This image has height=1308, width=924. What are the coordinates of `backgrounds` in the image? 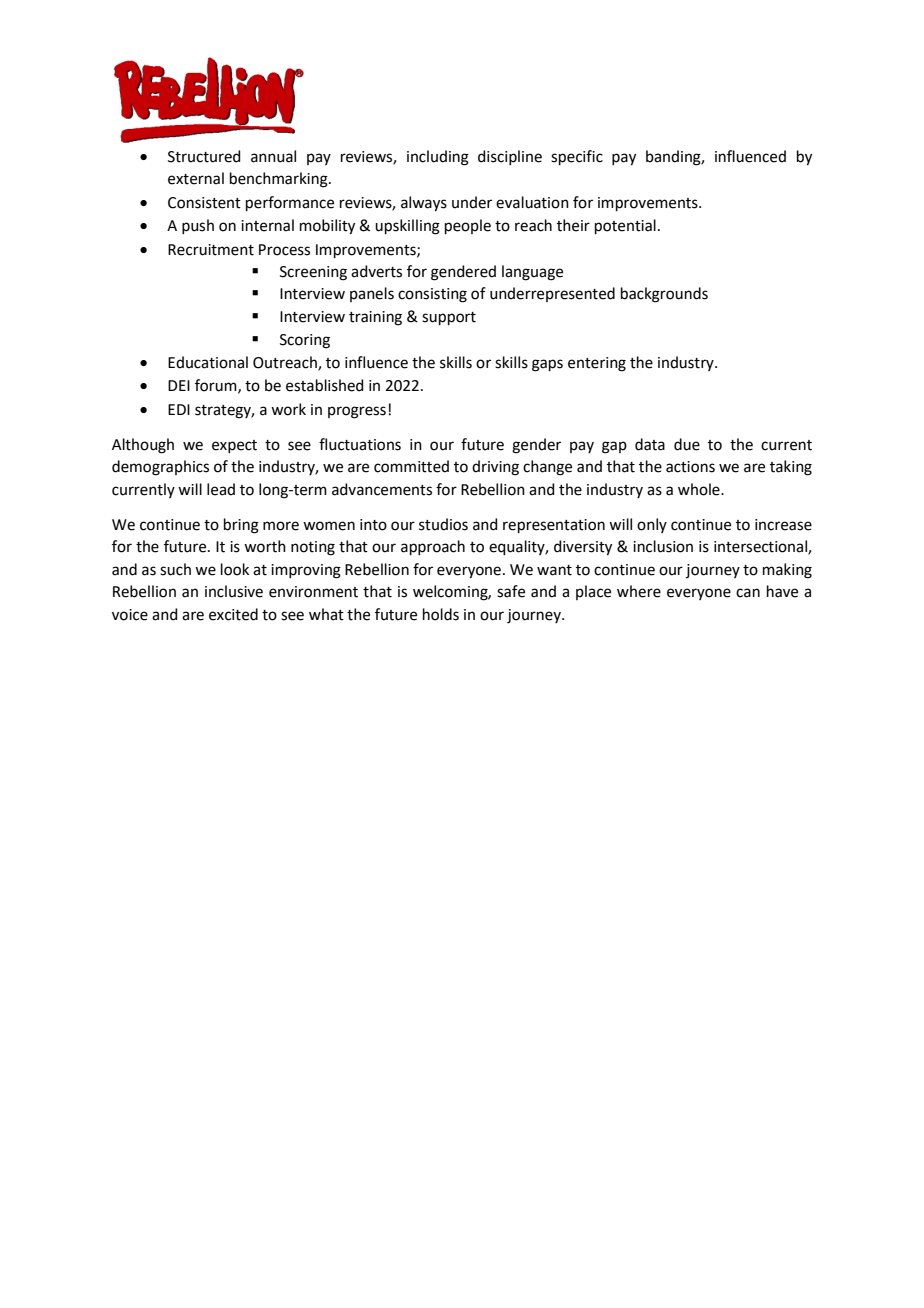 It's located at (664, 295).
